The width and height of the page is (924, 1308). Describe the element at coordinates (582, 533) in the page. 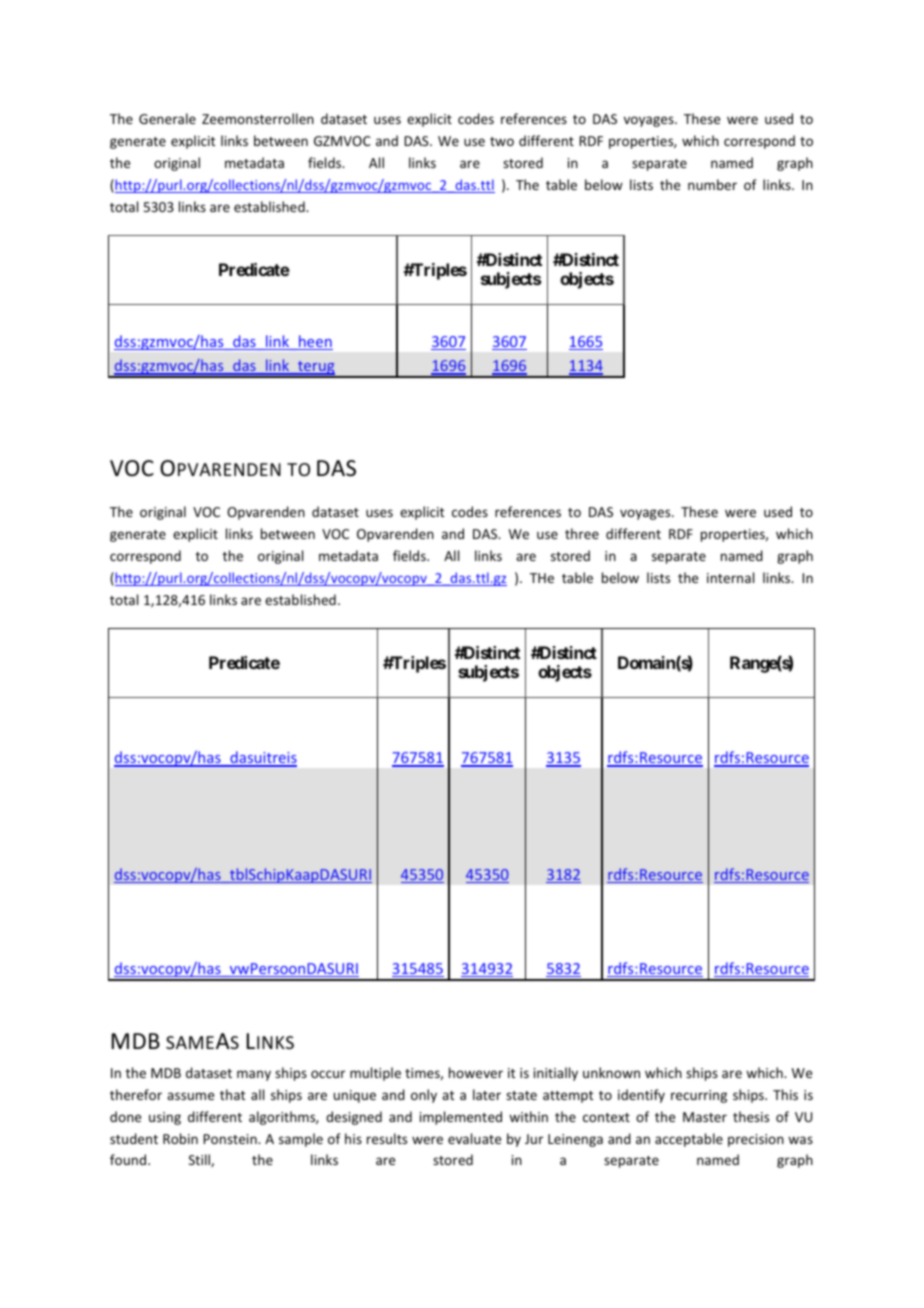

I see `three` at that location.
